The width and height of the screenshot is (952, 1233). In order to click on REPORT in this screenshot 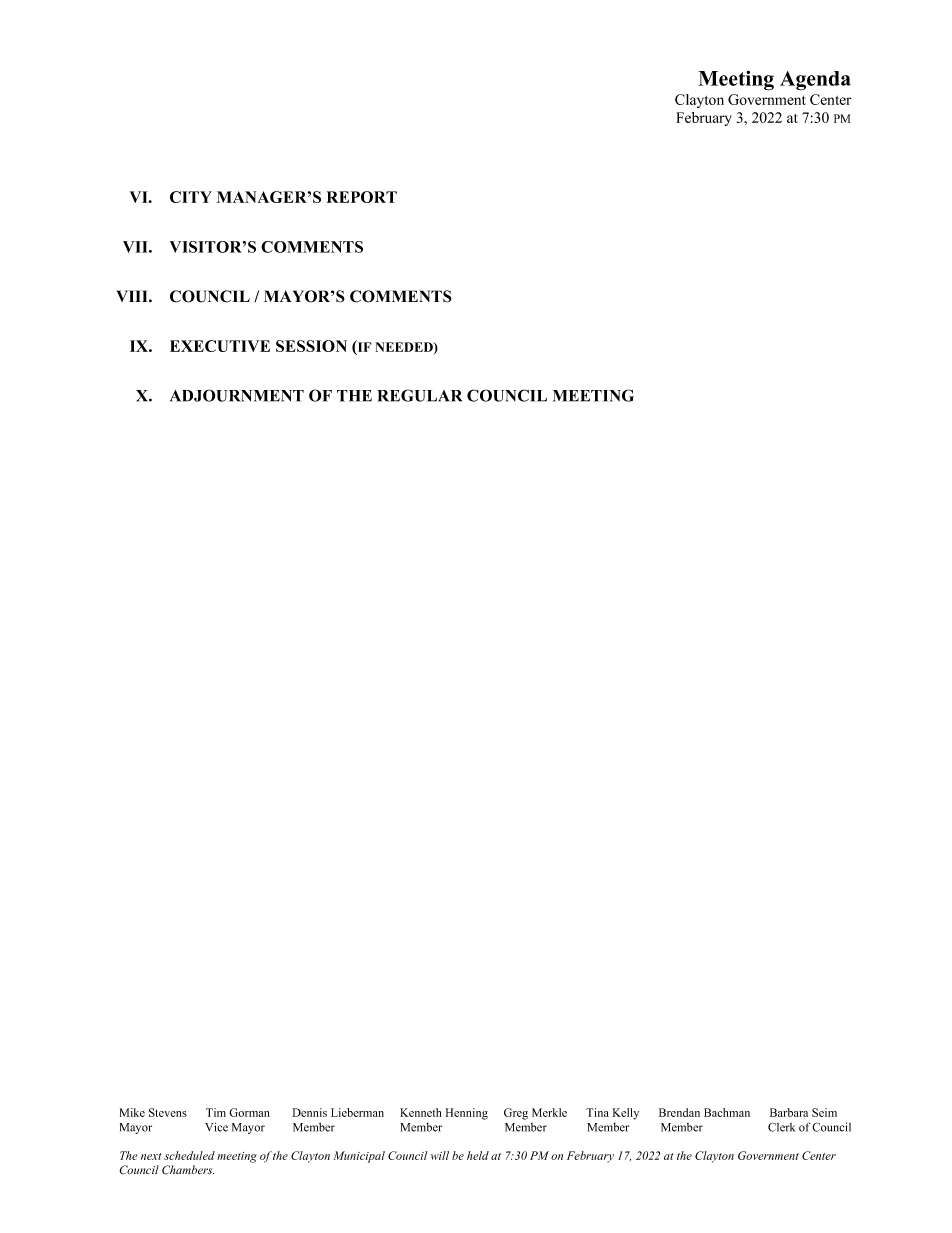, I will do `click(362, 197)`.
